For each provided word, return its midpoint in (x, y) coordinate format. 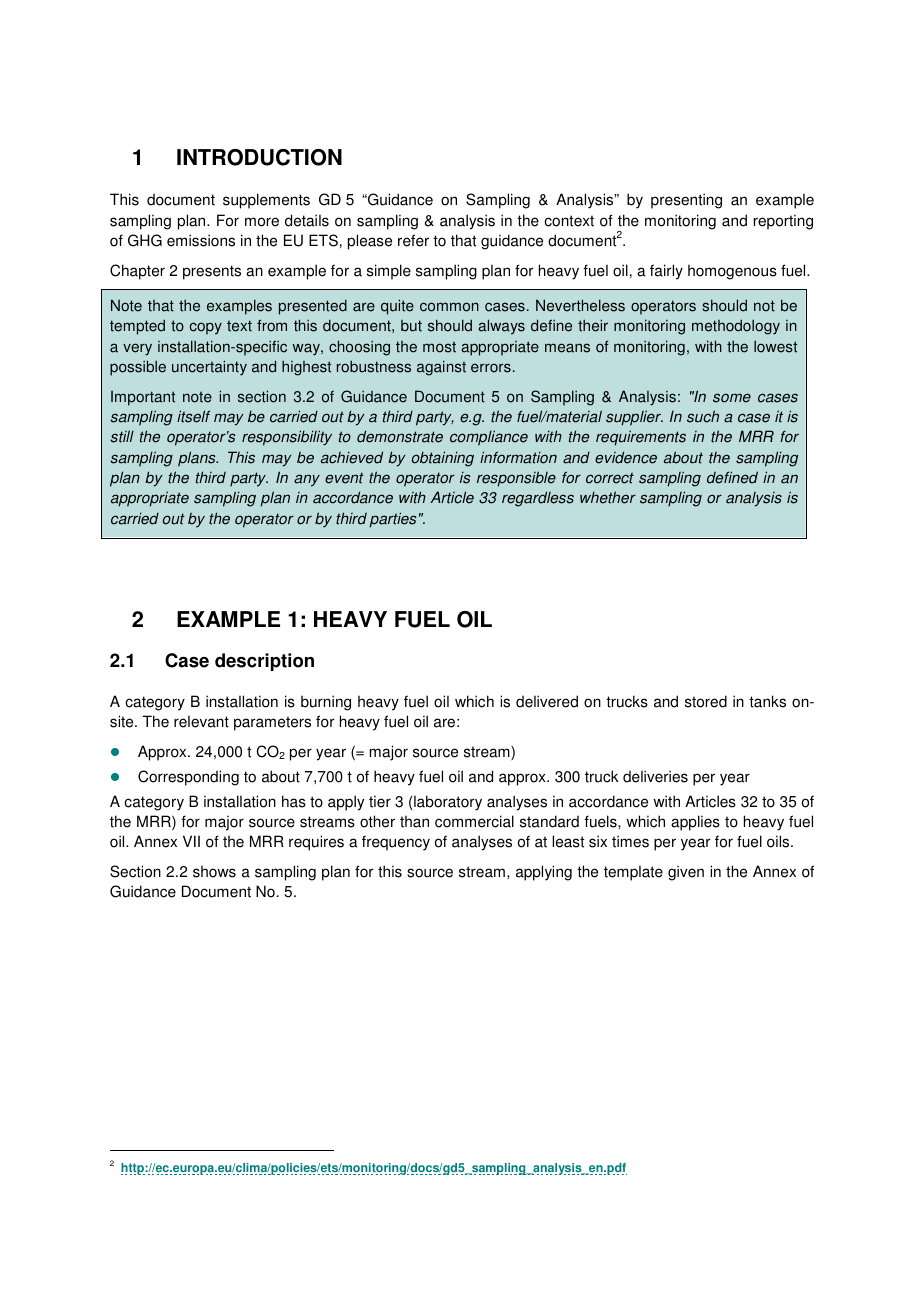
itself (193, 416)
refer (413, 240)
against (441, 368)
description (264, 662)
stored (706, 701)
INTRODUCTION (259, 157)
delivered (547, 701)
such (703, 416)
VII (191, 841)
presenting (686, 201)
